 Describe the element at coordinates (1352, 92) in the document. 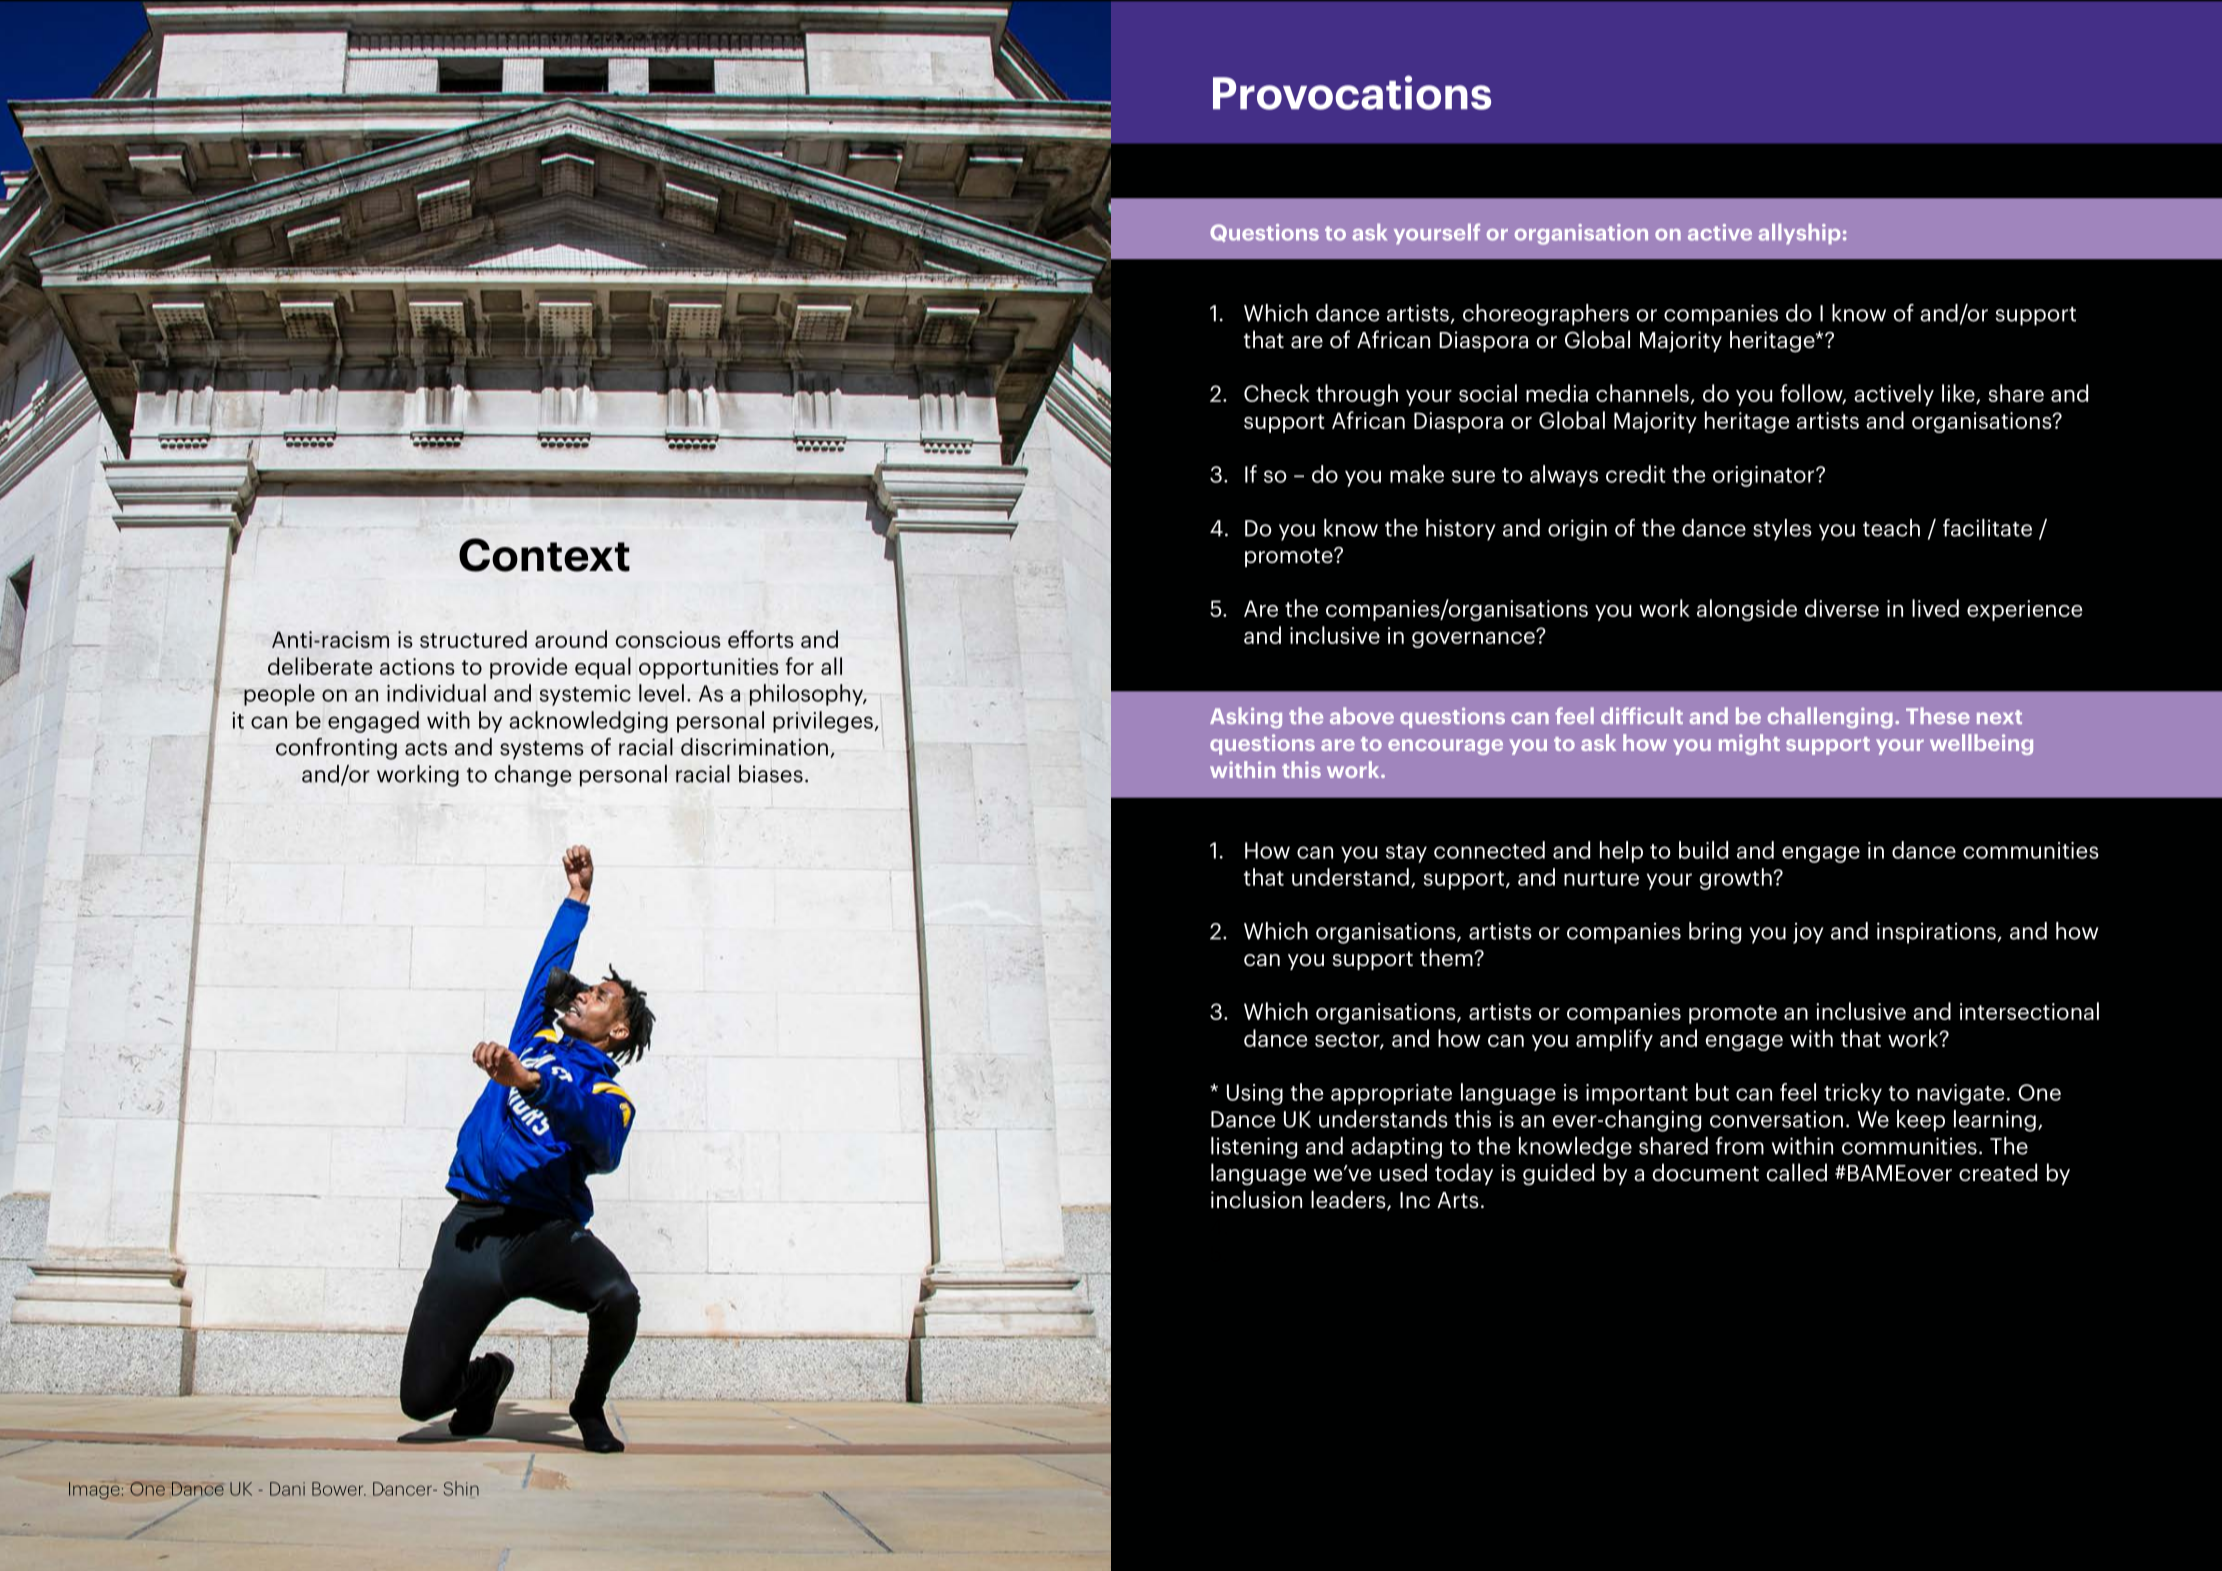

I see `Provocations` at that location.
